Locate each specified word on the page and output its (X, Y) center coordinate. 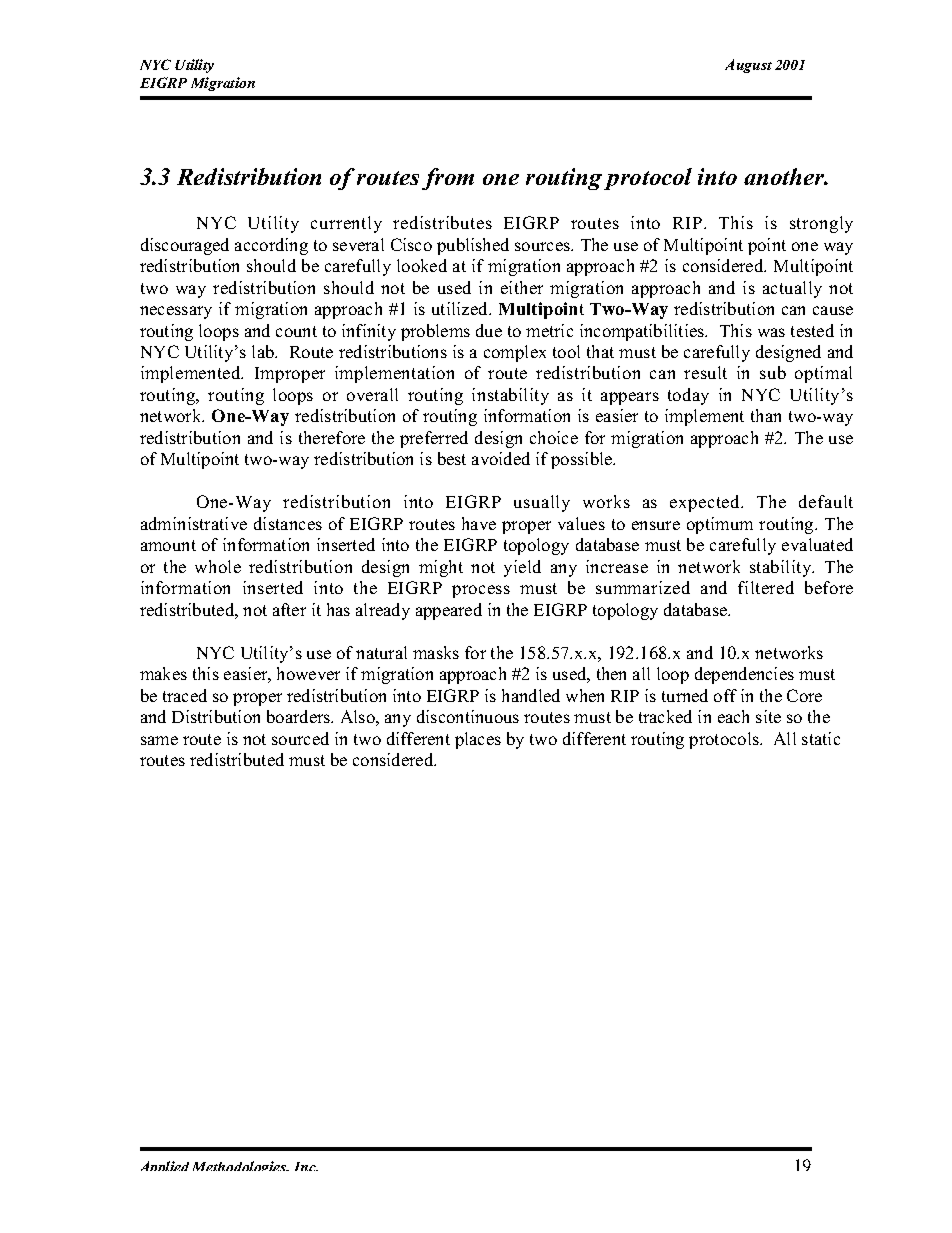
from (448, 179)
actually (792, 289)
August (748, 66)
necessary (176, 312)
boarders (300, 716)
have (479, 523)
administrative (194, 523)
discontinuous (468, 716)
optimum (720, 525)
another (785, 176)
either (522, 287)
